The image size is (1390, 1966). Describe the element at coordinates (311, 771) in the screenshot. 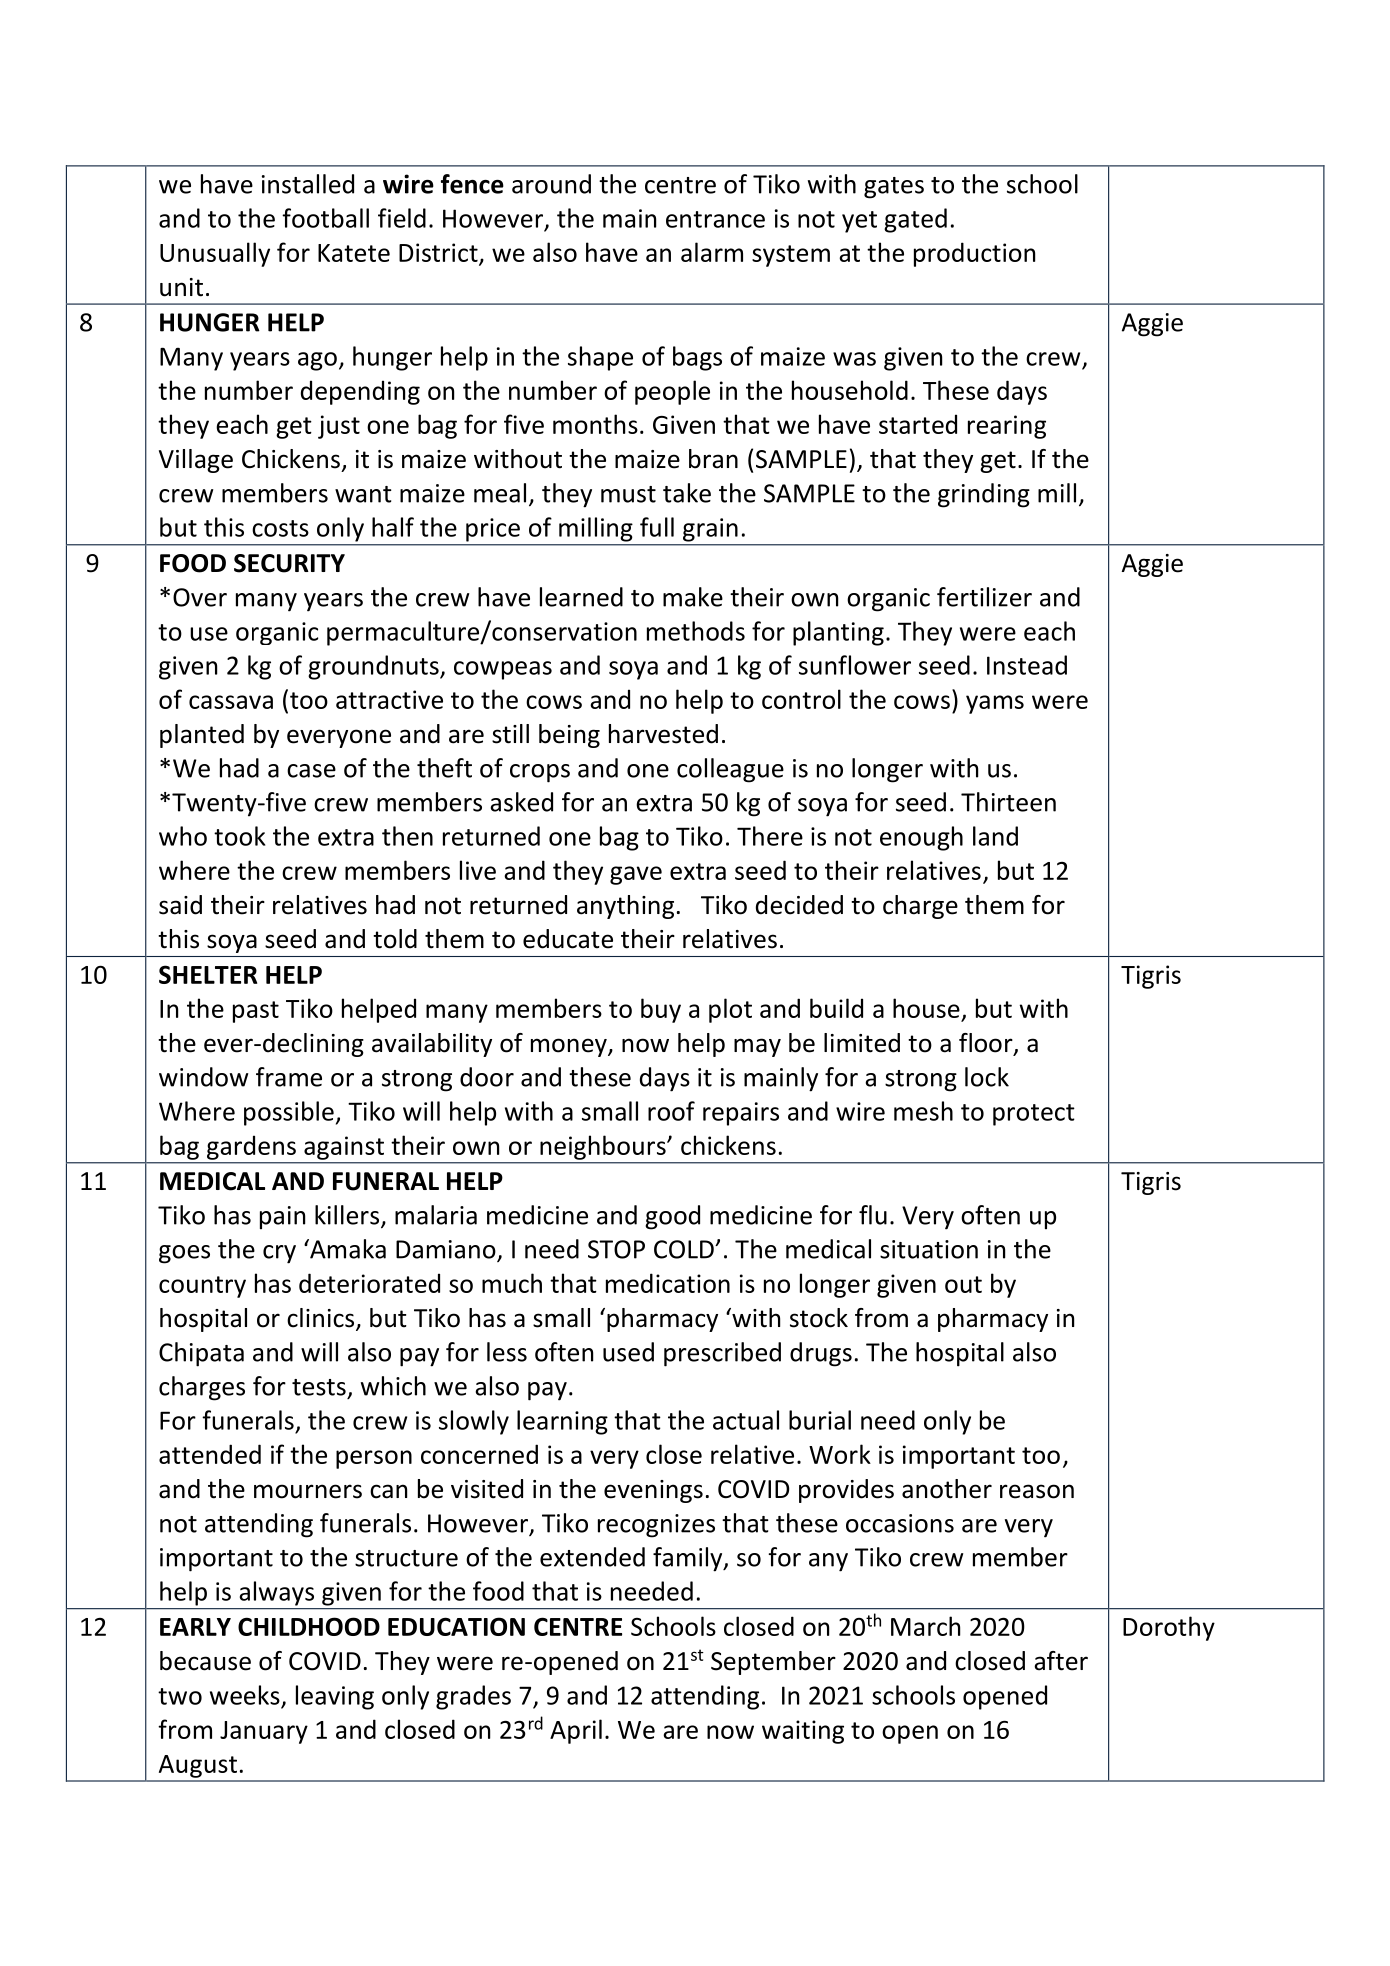

I see `case` at that location.
